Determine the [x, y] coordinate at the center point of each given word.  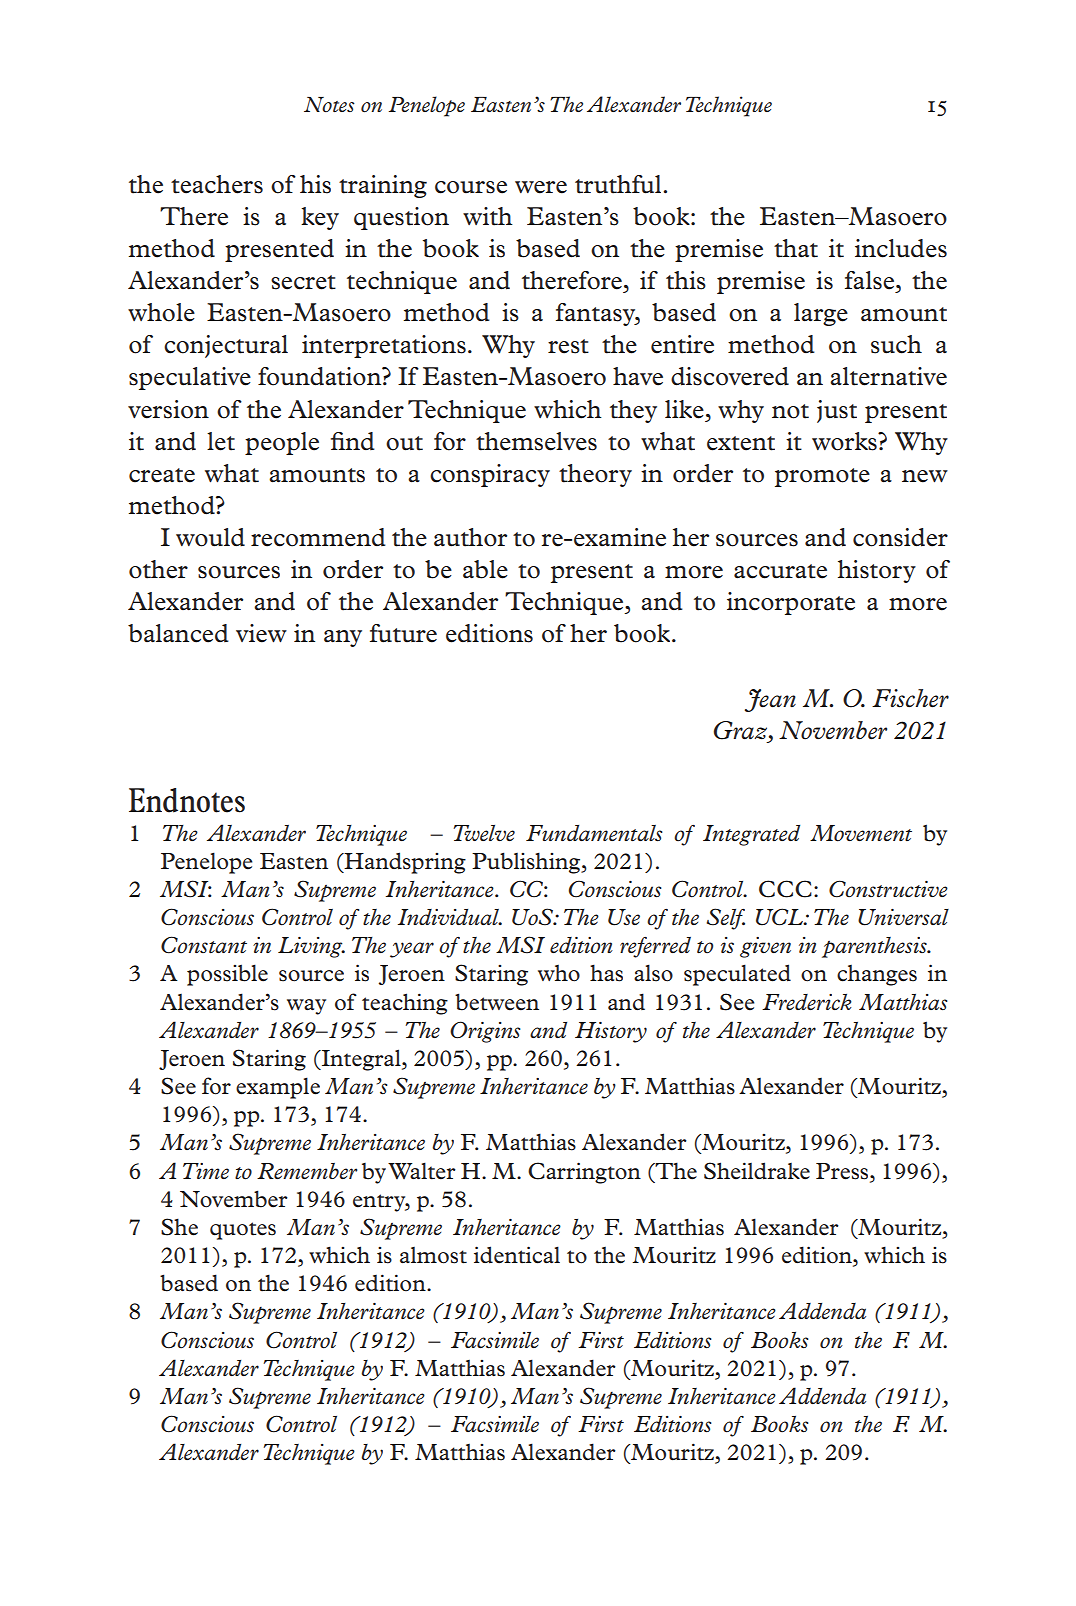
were [541, 187]
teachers [217, 184]
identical [517, 1255]
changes [877, 975]
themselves [536, 441]
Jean [770, 700]
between [497, 1002]
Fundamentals [594, 833]
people [282, 443]
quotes [243, 1231]
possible [227, 975]
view [261, 633]
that [796, 248]
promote [822, 477]
